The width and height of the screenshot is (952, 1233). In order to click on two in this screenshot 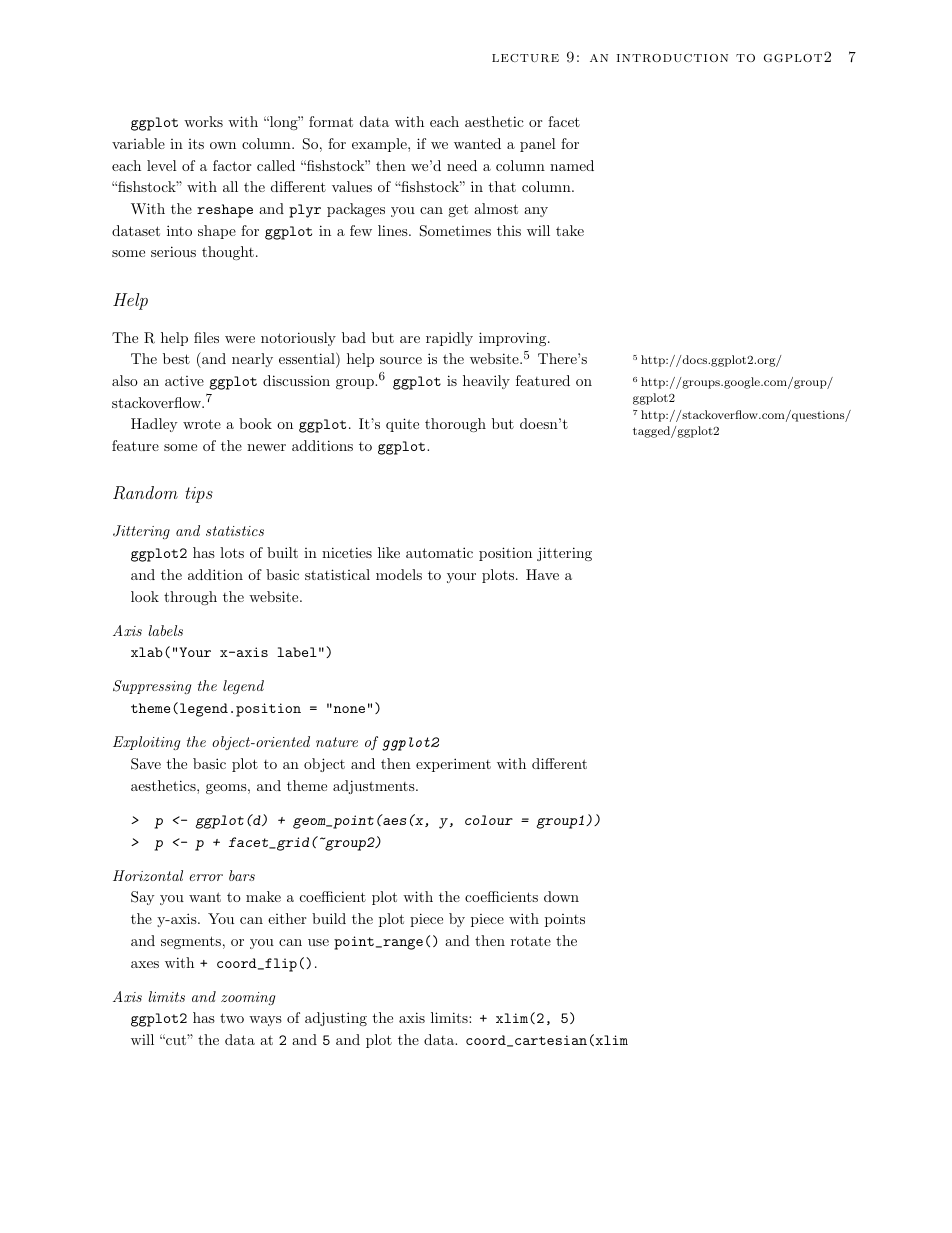, I will do `click(232, 1018)`.
